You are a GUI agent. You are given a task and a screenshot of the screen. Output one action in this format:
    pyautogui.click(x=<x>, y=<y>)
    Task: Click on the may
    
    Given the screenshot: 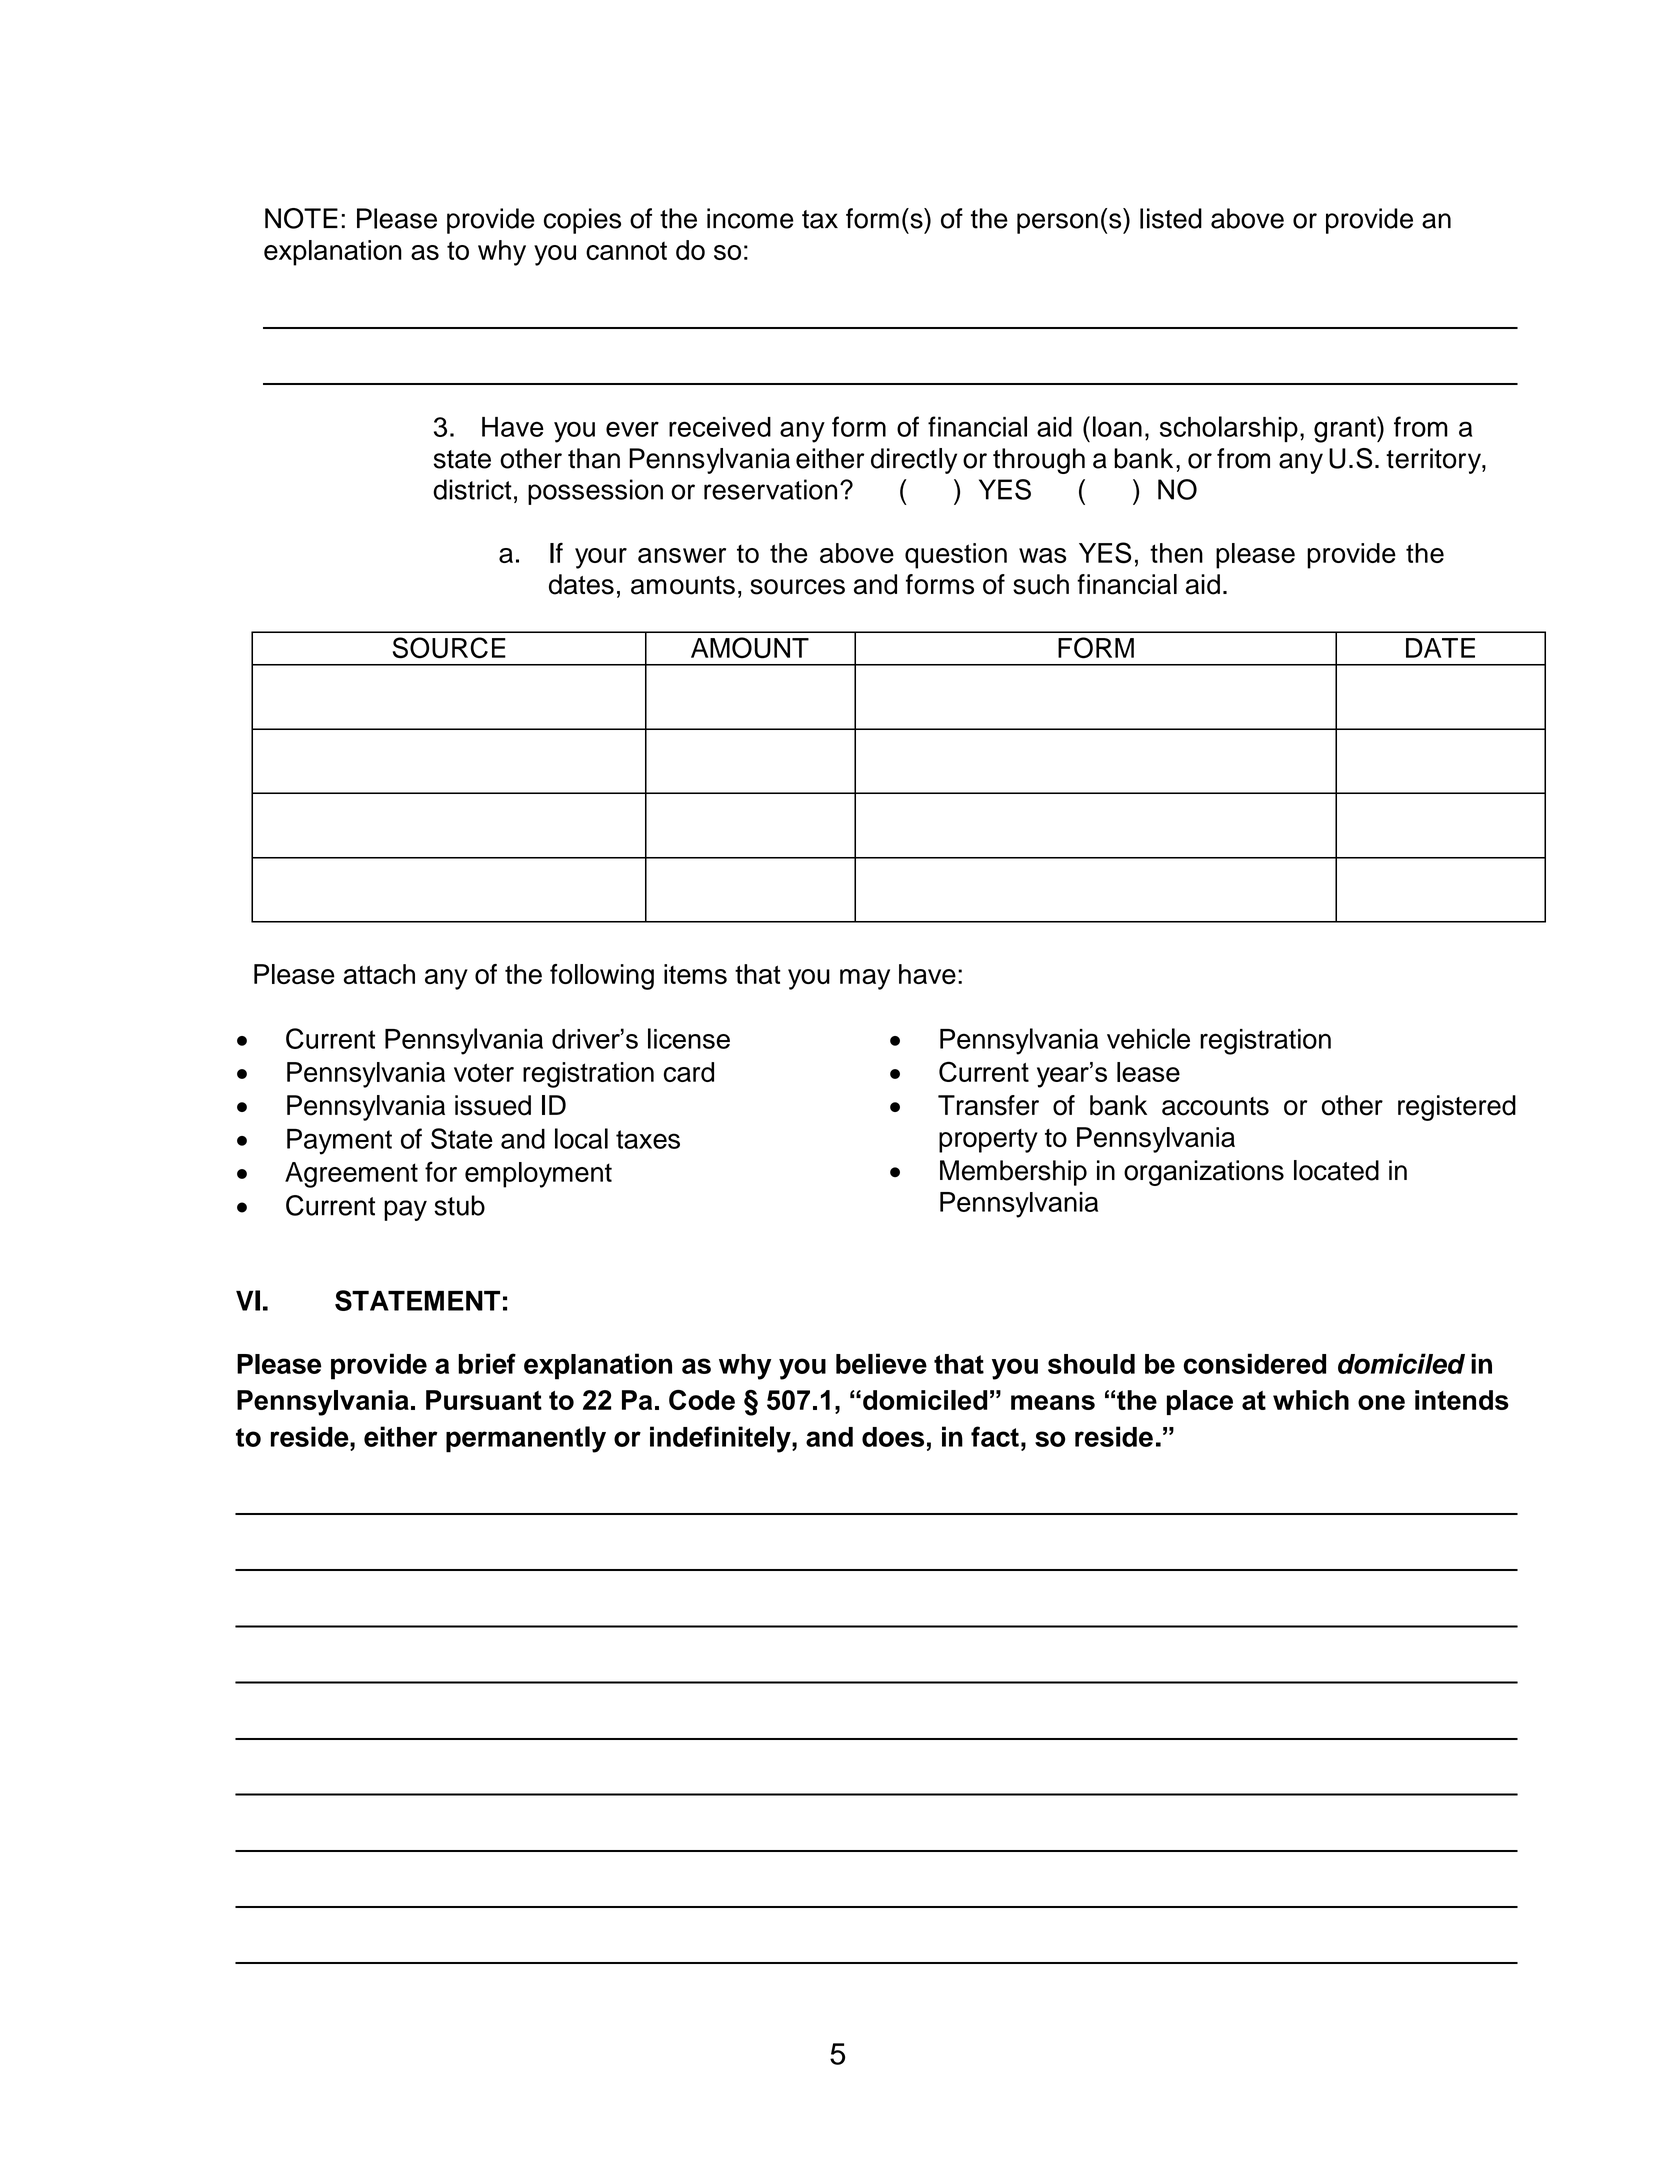 What is the action you would take?
    pyautogui.click(x=865, y=979)
